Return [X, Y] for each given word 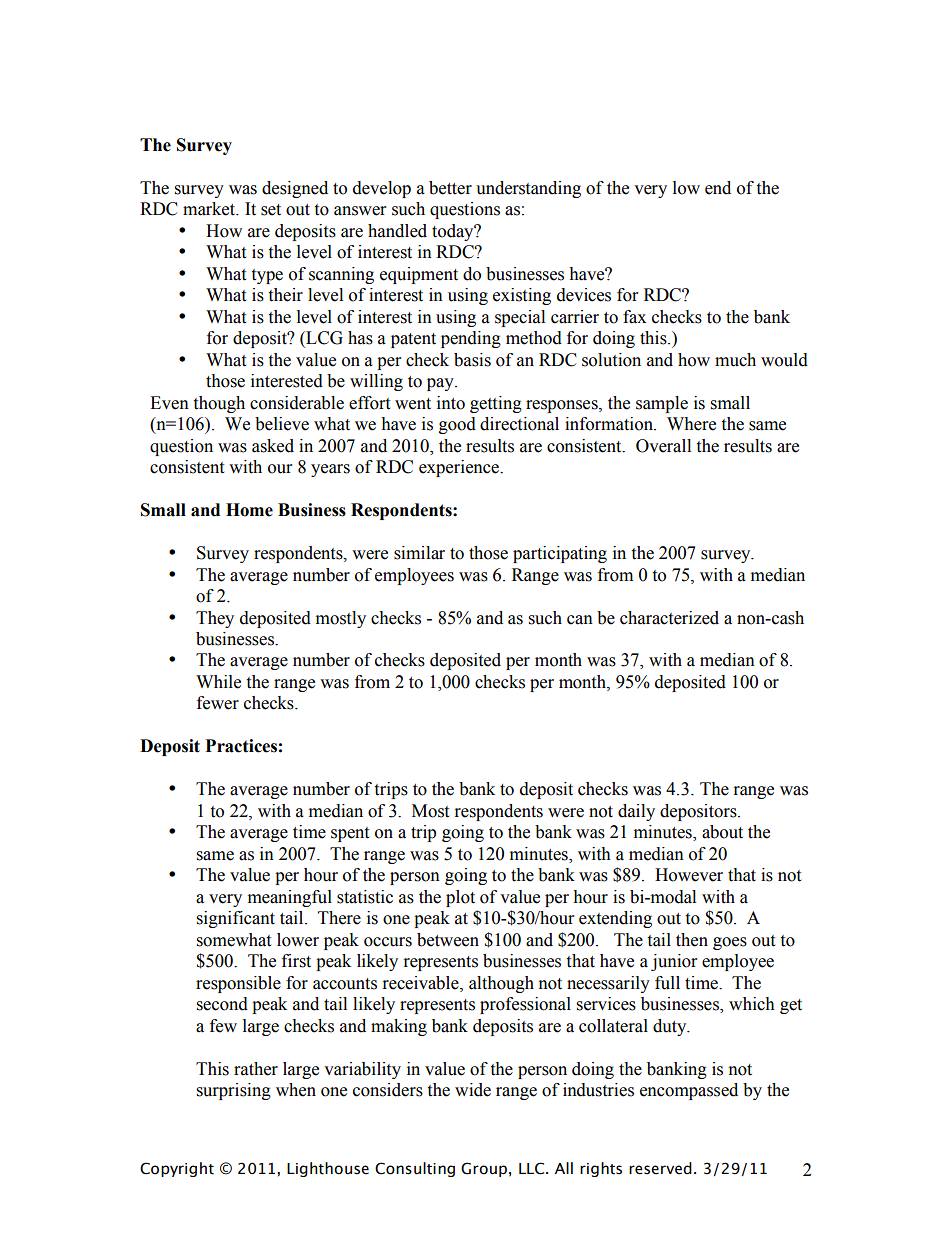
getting [496, 404]
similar [419, 553]
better [450, 188]
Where [691, 424]
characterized [669, 618]
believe [282, 424]
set [271, 210]
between [448, 940]
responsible [238, 984]
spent [350, 834]
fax [634, 317]
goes [730, 943]
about [722, 832]
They [215, 619]
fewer [218, 703]
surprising [234, 1091]
